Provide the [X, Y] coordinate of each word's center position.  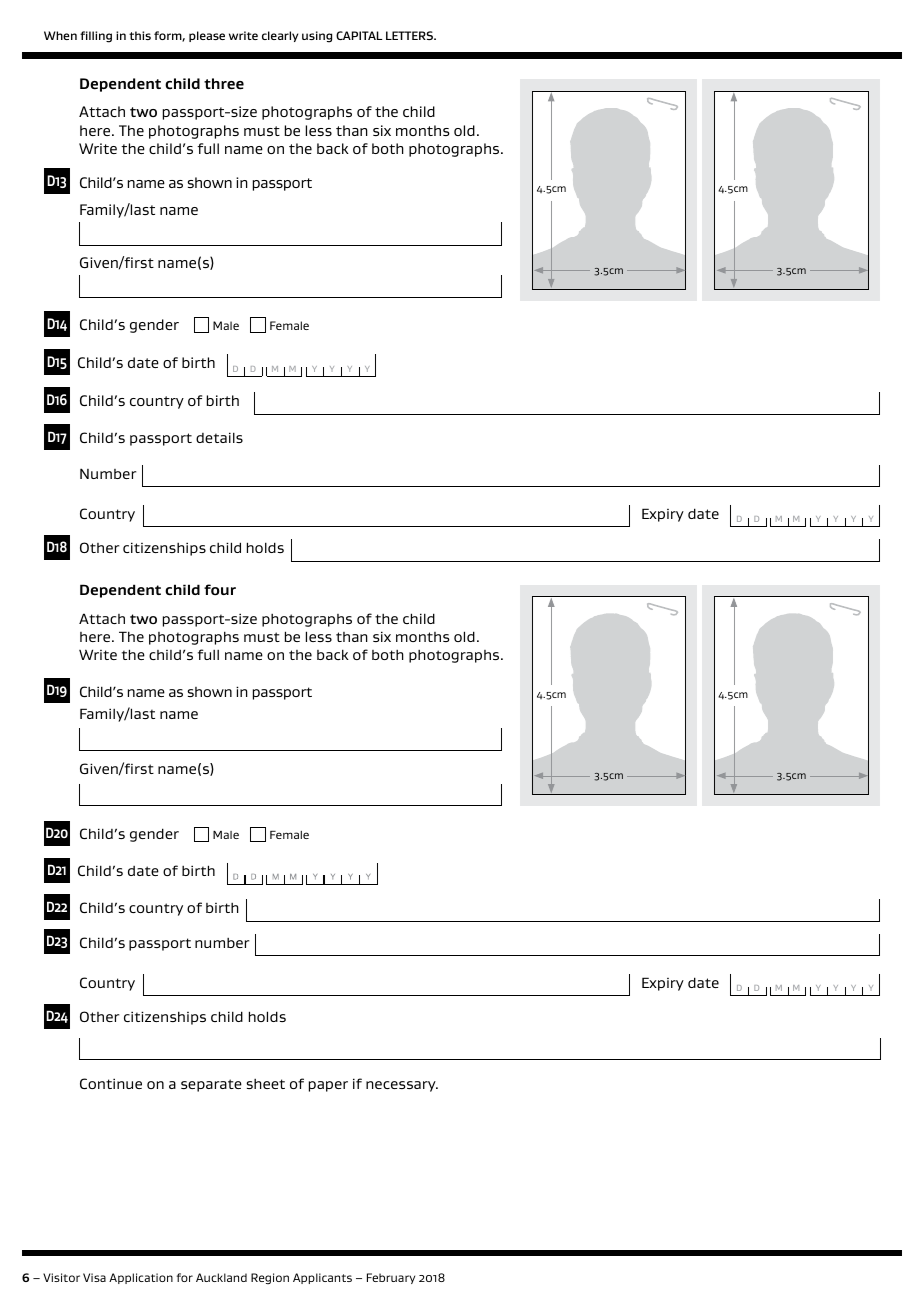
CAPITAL [359, 35]
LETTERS [411, 35]
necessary [402, 1086]
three [224, 84]
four [220, 590]
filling [96, 37]
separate [211, 1085]
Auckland [221, 1277]
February [391, 1278]
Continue [111, 1083]
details [219, 437]
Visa [94, 1277]
